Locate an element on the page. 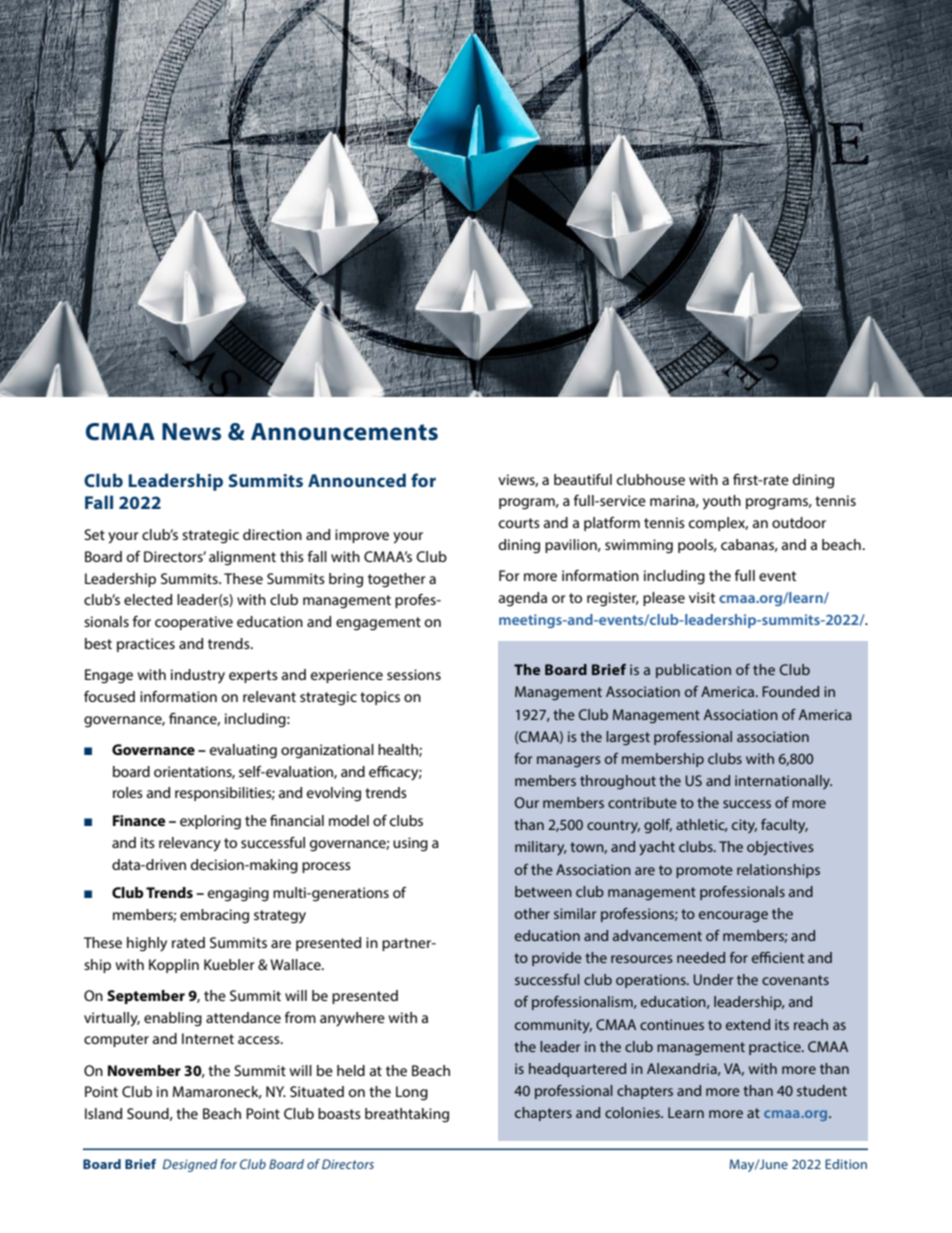 This document has height=1233, width=952. other is located at coordinates (532, 913).
